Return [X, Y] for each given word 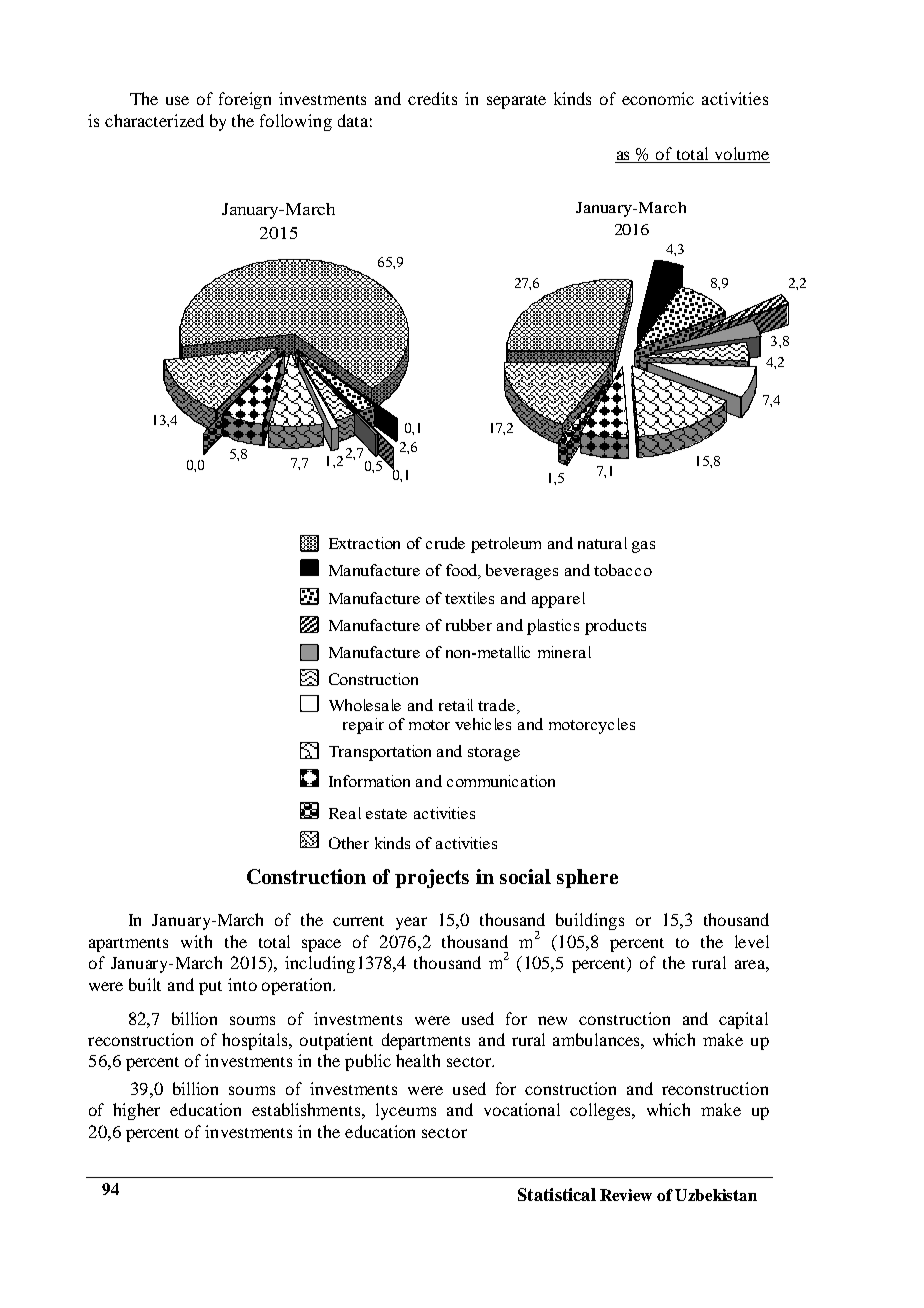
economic [658, 98]
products [615, 627]
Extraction [364, 543]
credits [432, 98]
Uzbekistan [716, 1195]
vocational [522, 1109]
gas [643, 547]
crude [445, 543]
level [752, 941]
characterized [154, 120]
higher [136, 1111]
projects [432, 878]
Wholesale [365, 705]
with [196, 941]
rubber [469, 625]
